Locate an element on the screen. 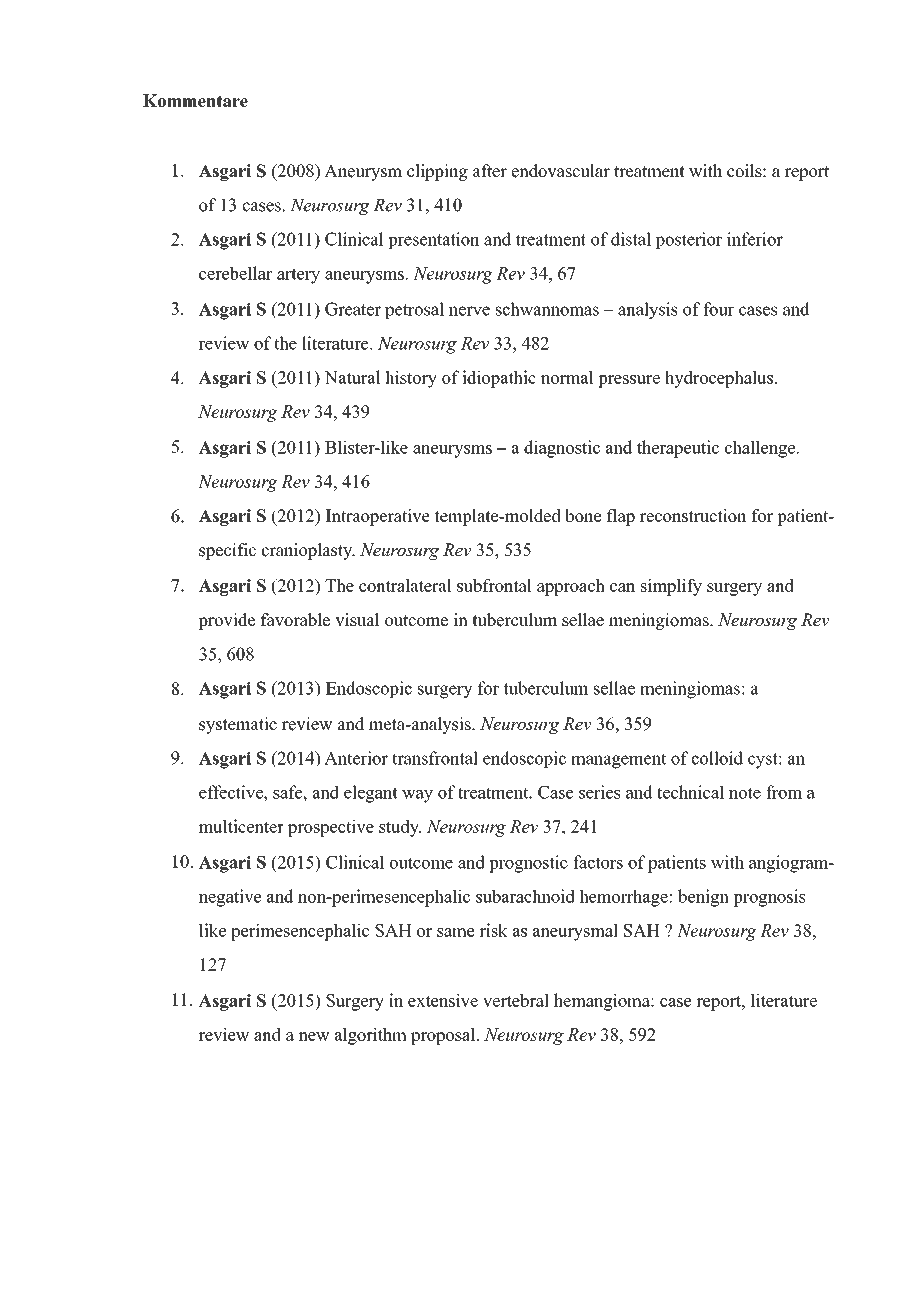  after is located at coordinates (490, 171).
